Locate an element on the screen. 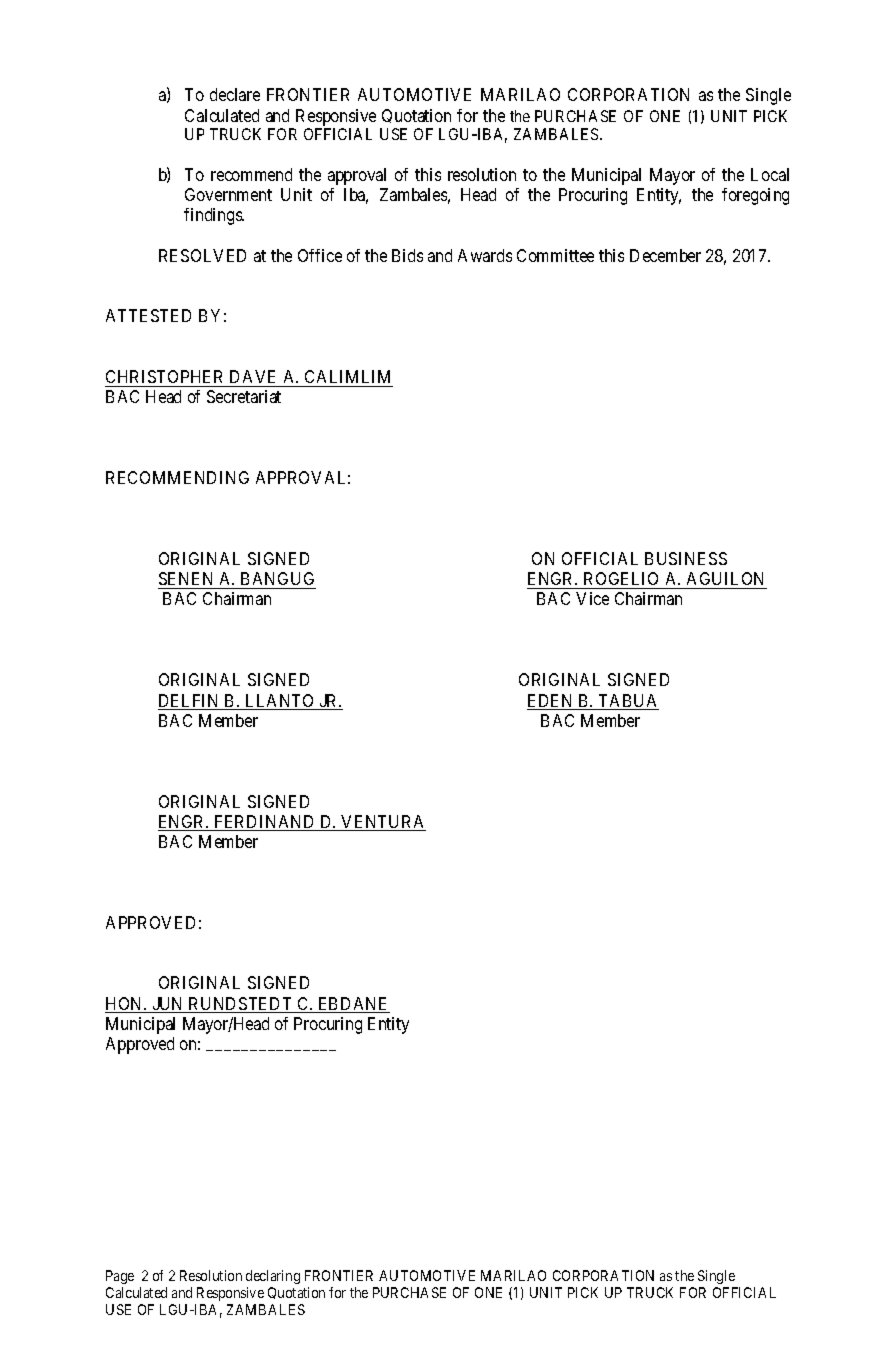  declare is located at coordinates (235, 94).
